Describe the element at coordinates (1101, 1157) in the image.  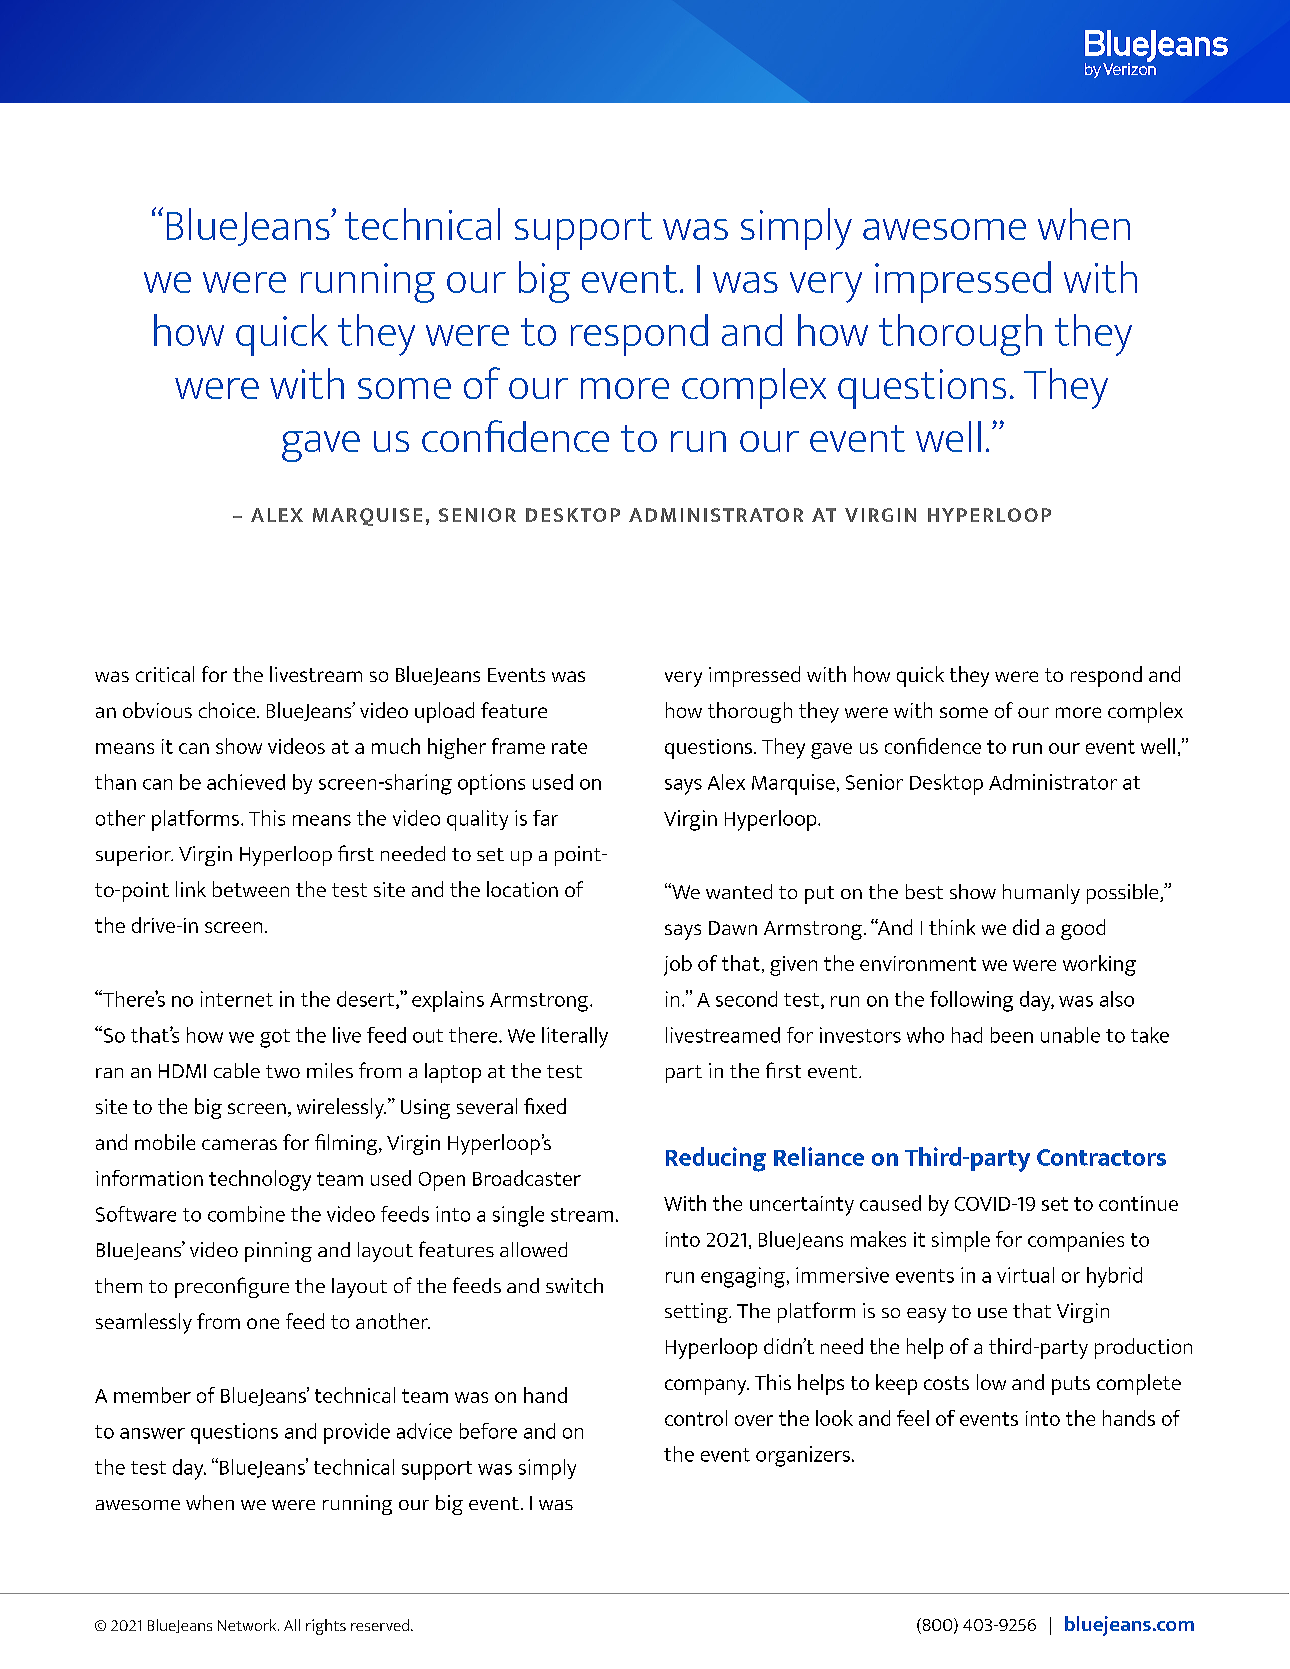
I see `Contractors` at that location.
